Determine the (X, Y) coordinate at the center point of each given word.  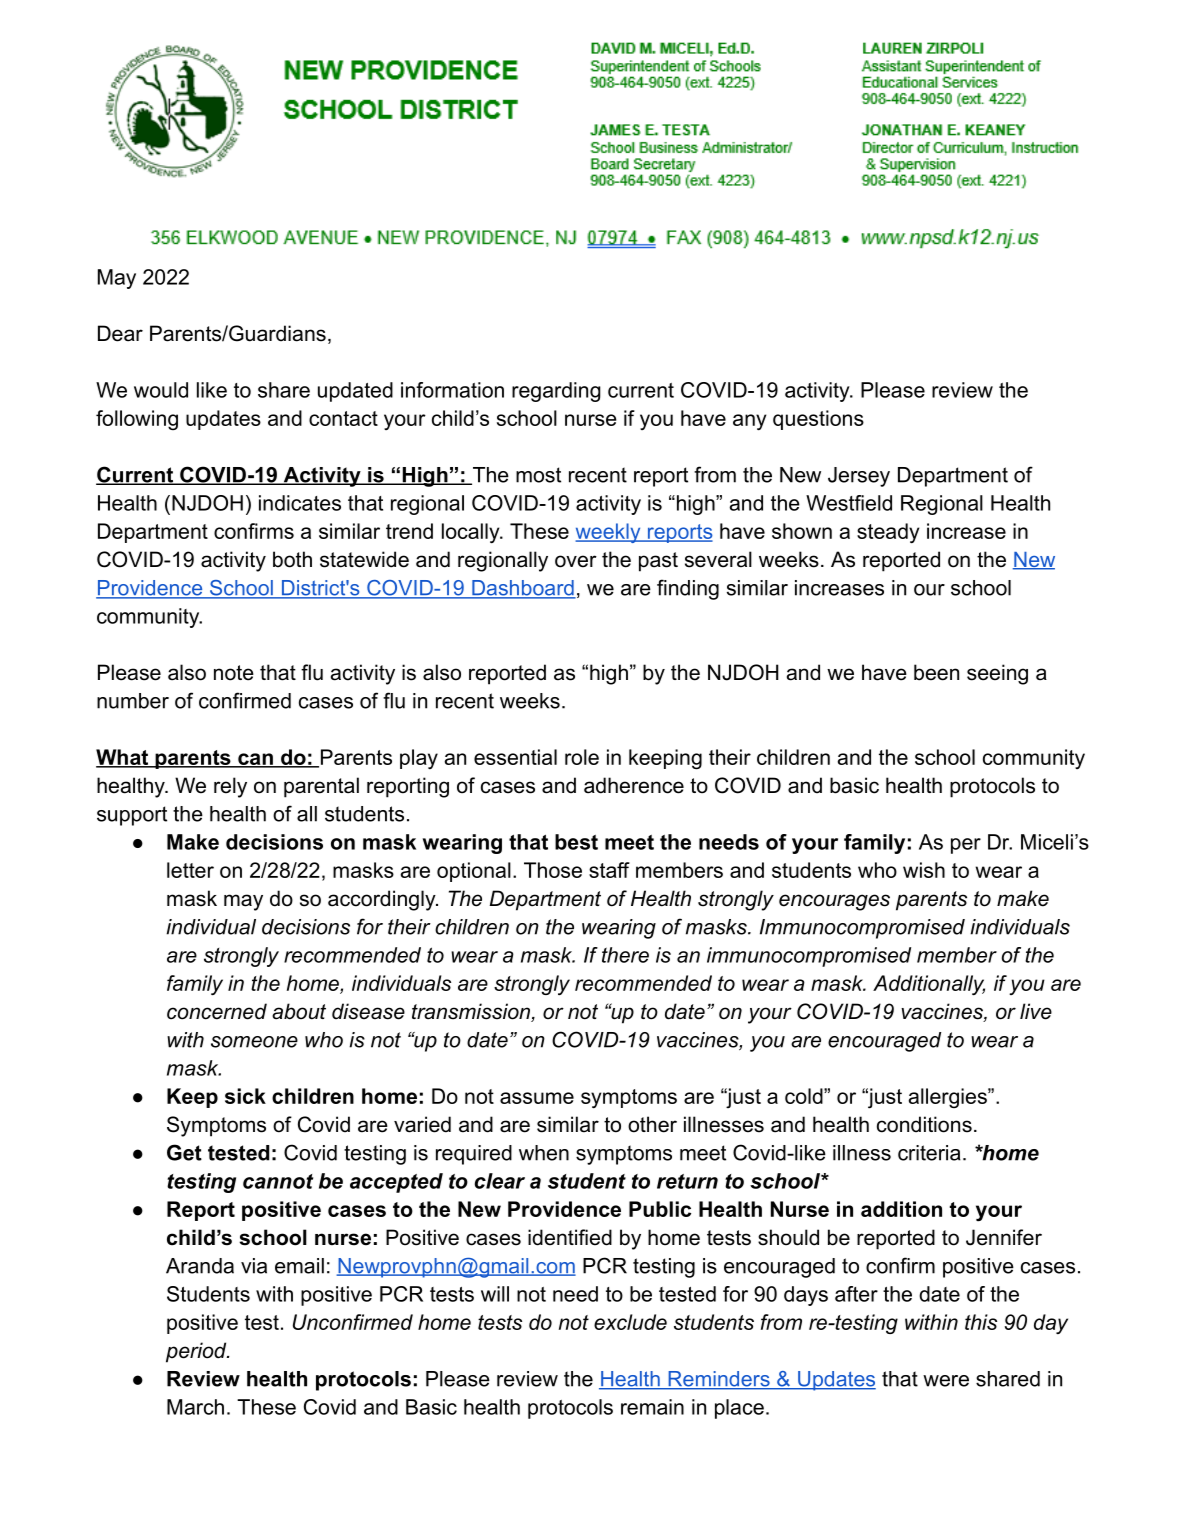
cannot (278, 1181)
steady (888, 533)
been (936, 672)
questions (818, 420)
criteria (929, 1153)
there (625, 955)
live (1036, 1011)
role (582, 757)
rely (230, 787)
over (576, 561)
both (292, 559)
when (544, 1153)
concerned (217, 1011)
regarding (556, 392)
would (161, 390)
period (197, 1352)
